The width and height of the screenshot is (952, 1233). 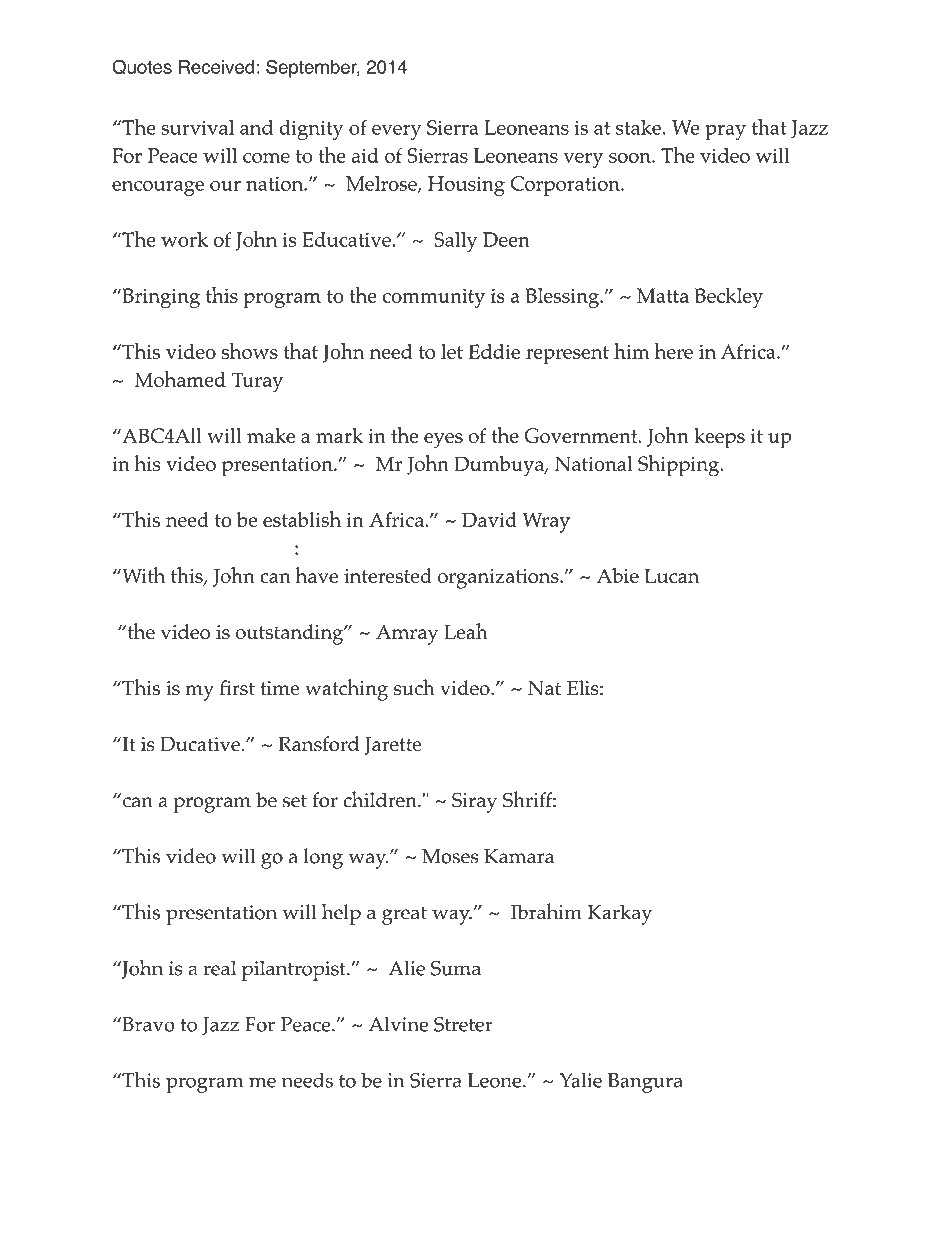 What do you see at coordinates (365, 155) in the screenshot?
I see `aid` at bounding box center [365, 155].
